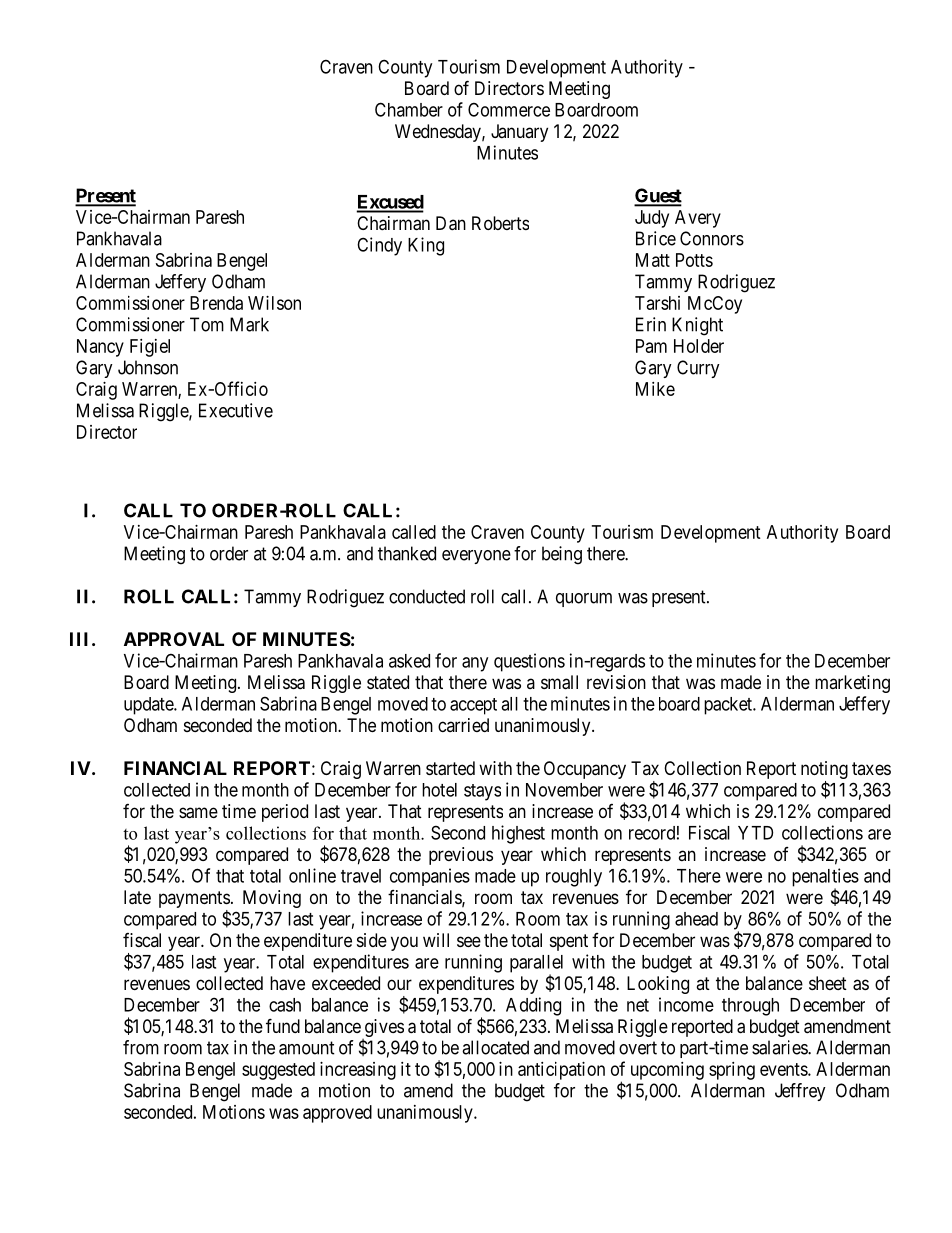  Describe the element at coordinates (236, 410) in the screenshot. I see `Executive` at that location.
